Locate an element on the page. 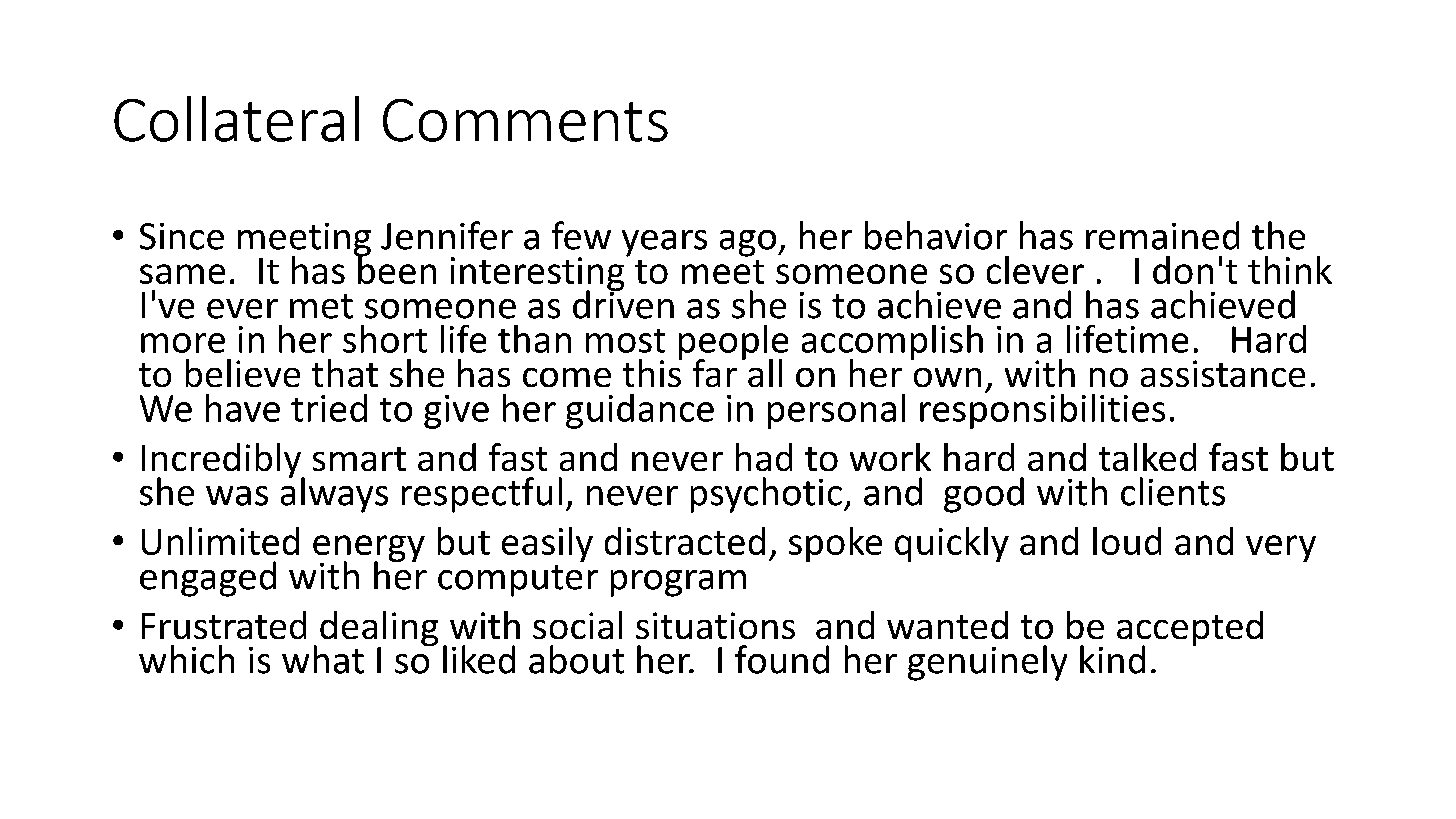  think is located at coordinates (1290, 270).
